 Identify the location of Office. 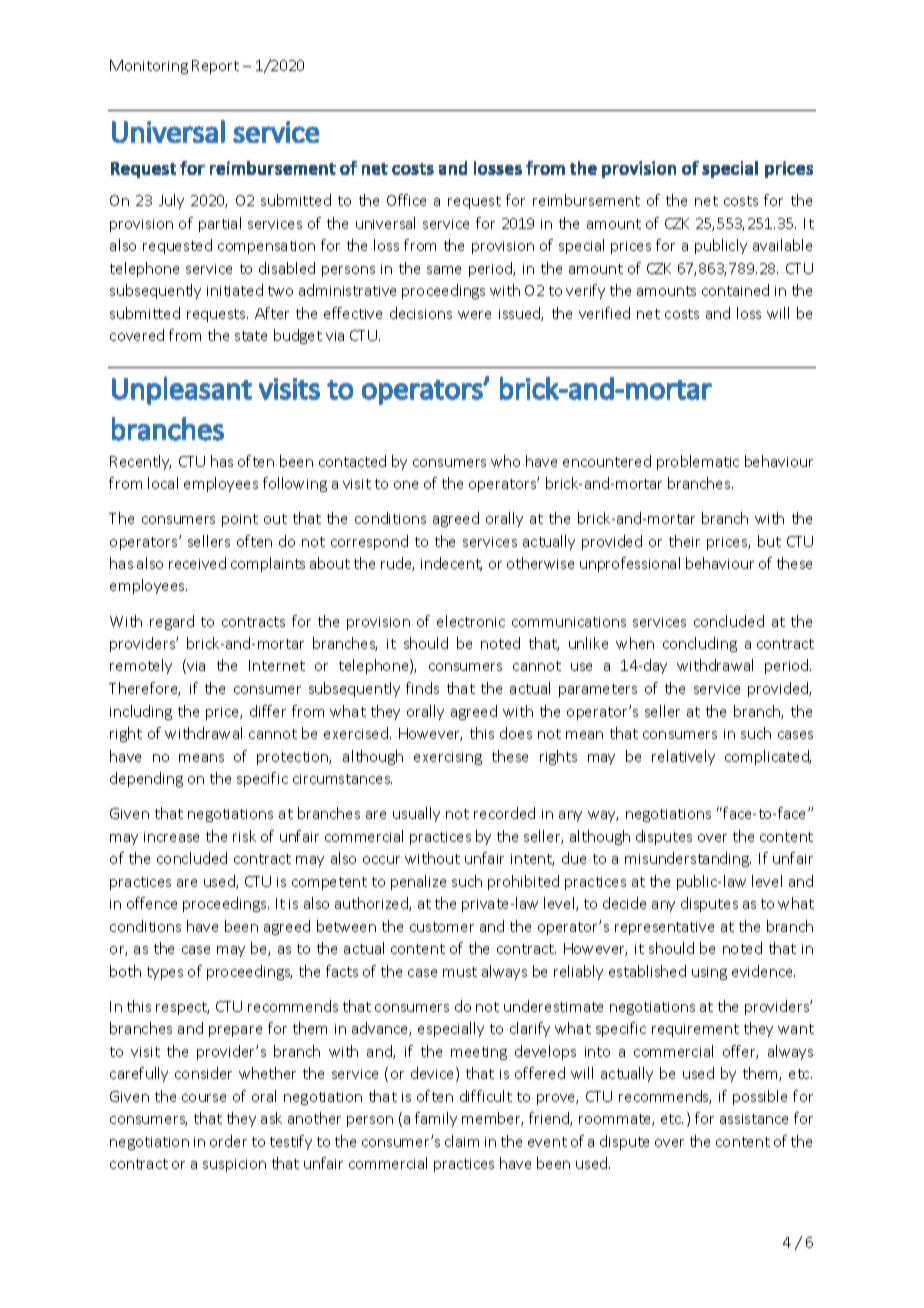
(406, 200).
